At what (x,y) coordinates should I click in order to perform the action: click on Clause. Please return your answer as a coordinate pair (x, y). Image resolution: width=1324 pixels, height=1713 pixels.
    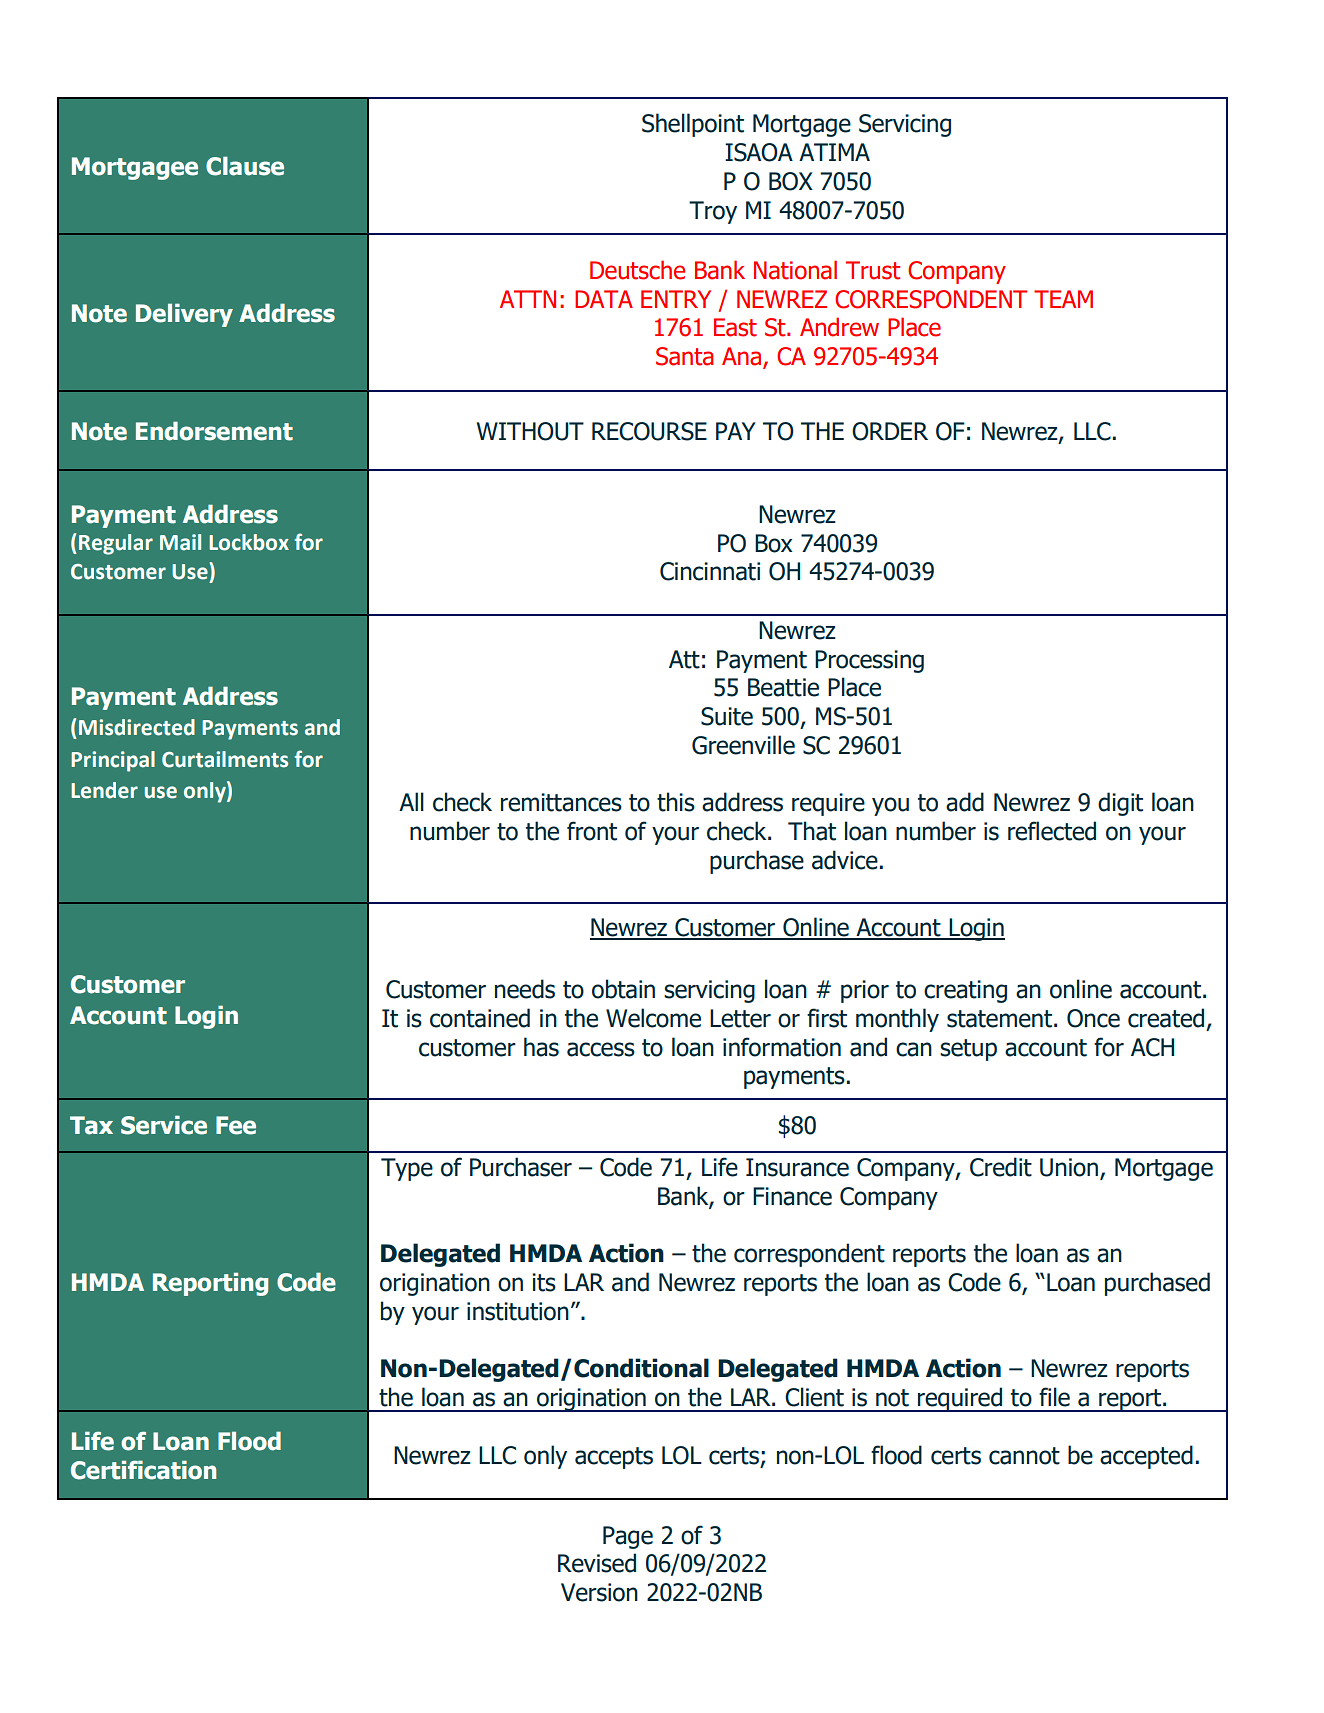
    Looking at the image, I should click on (245, 166).
